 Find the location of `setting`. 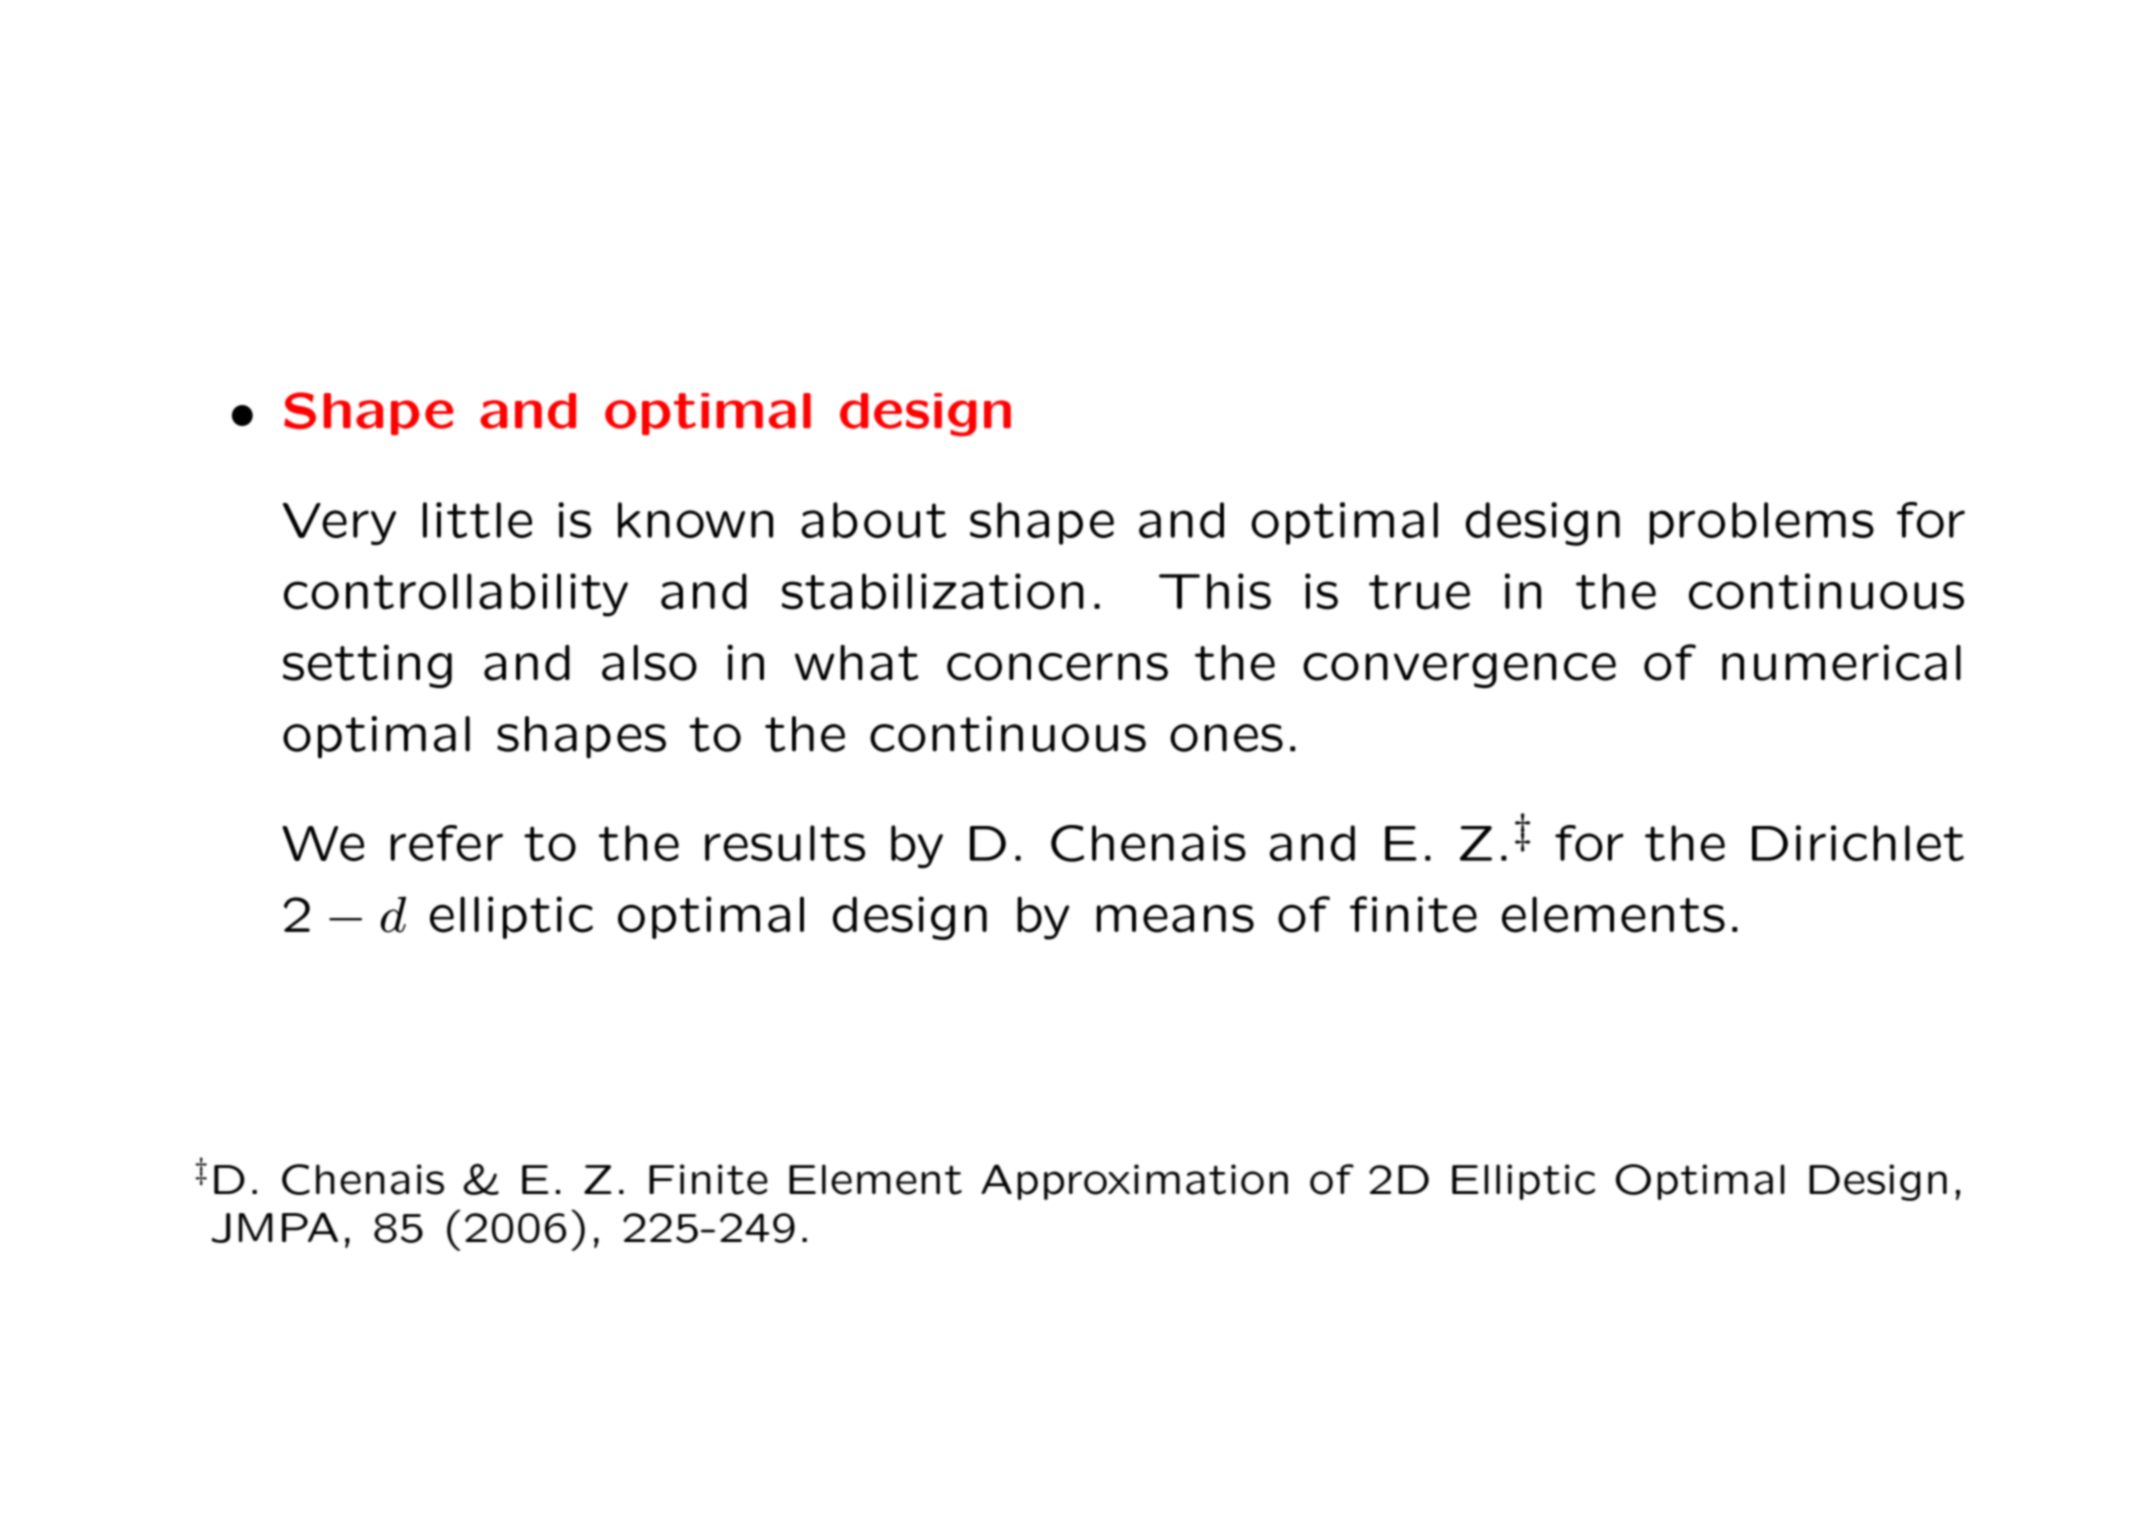

setting is located at coordinates (367, 666).
